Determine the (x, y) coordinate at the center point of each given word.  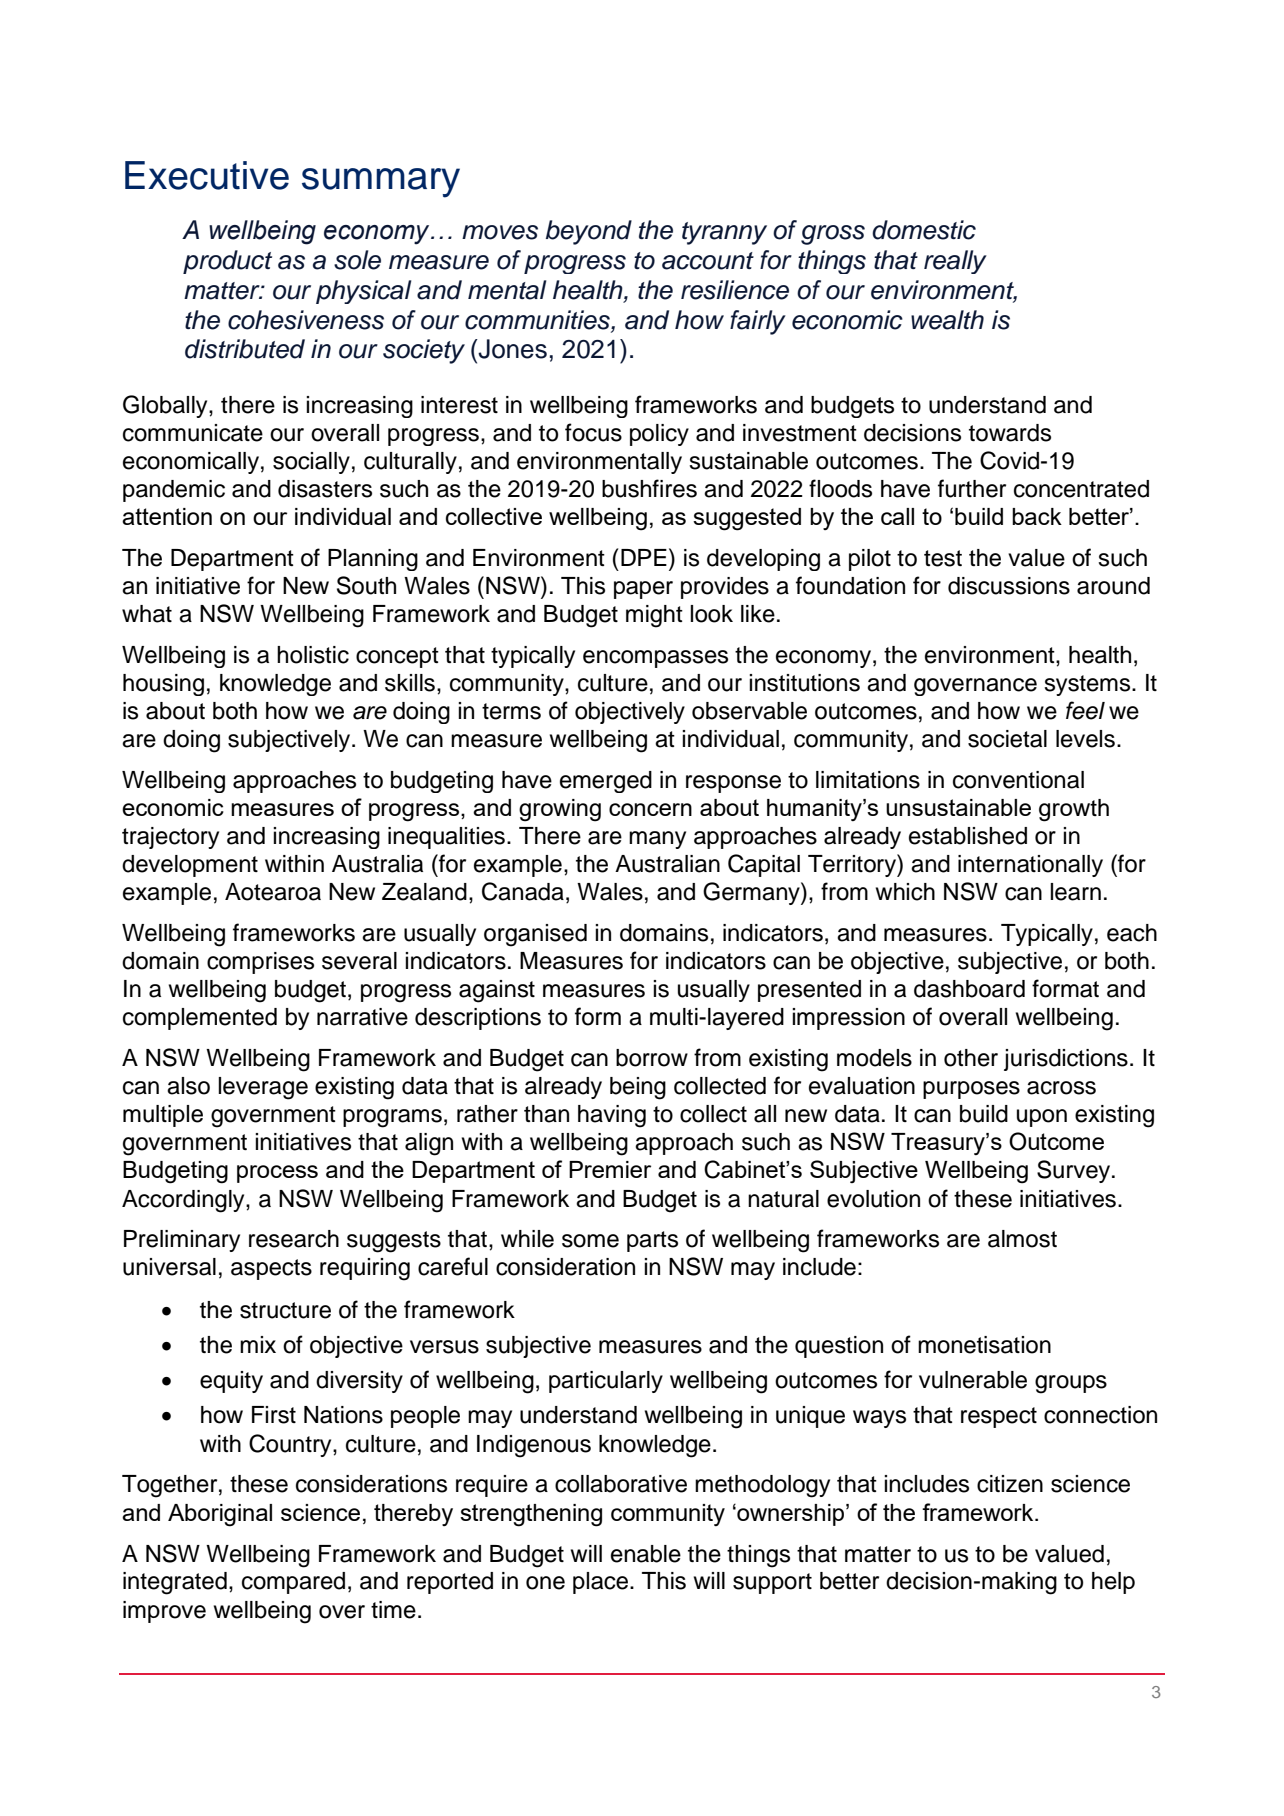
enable (646, 1554)
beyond (589, 232)
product (227, 262)
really (955, 262)
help (1113, 1583)
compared (293, 1583)
